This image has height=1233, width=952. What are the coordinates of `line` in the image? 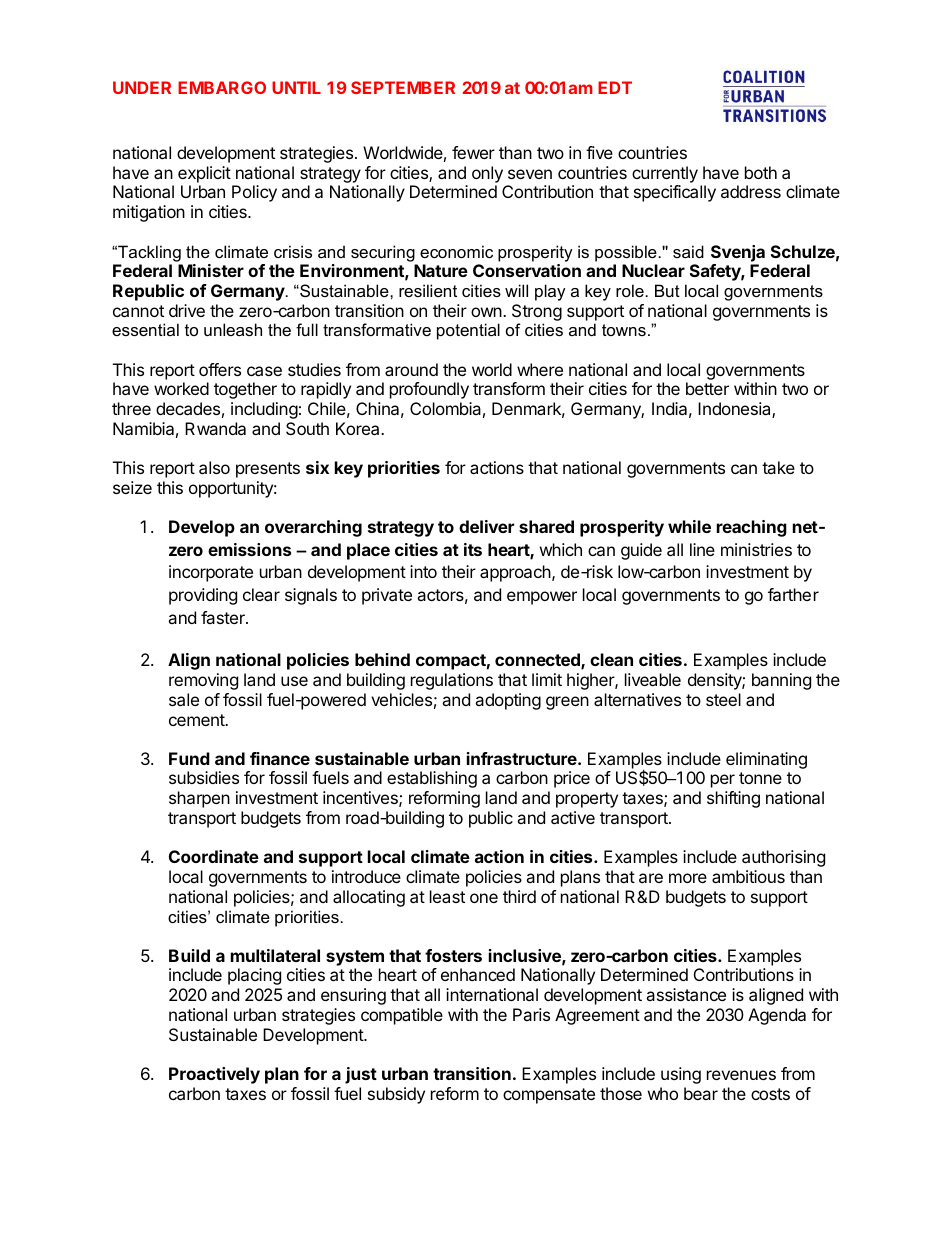 It's located at (702, 549).
